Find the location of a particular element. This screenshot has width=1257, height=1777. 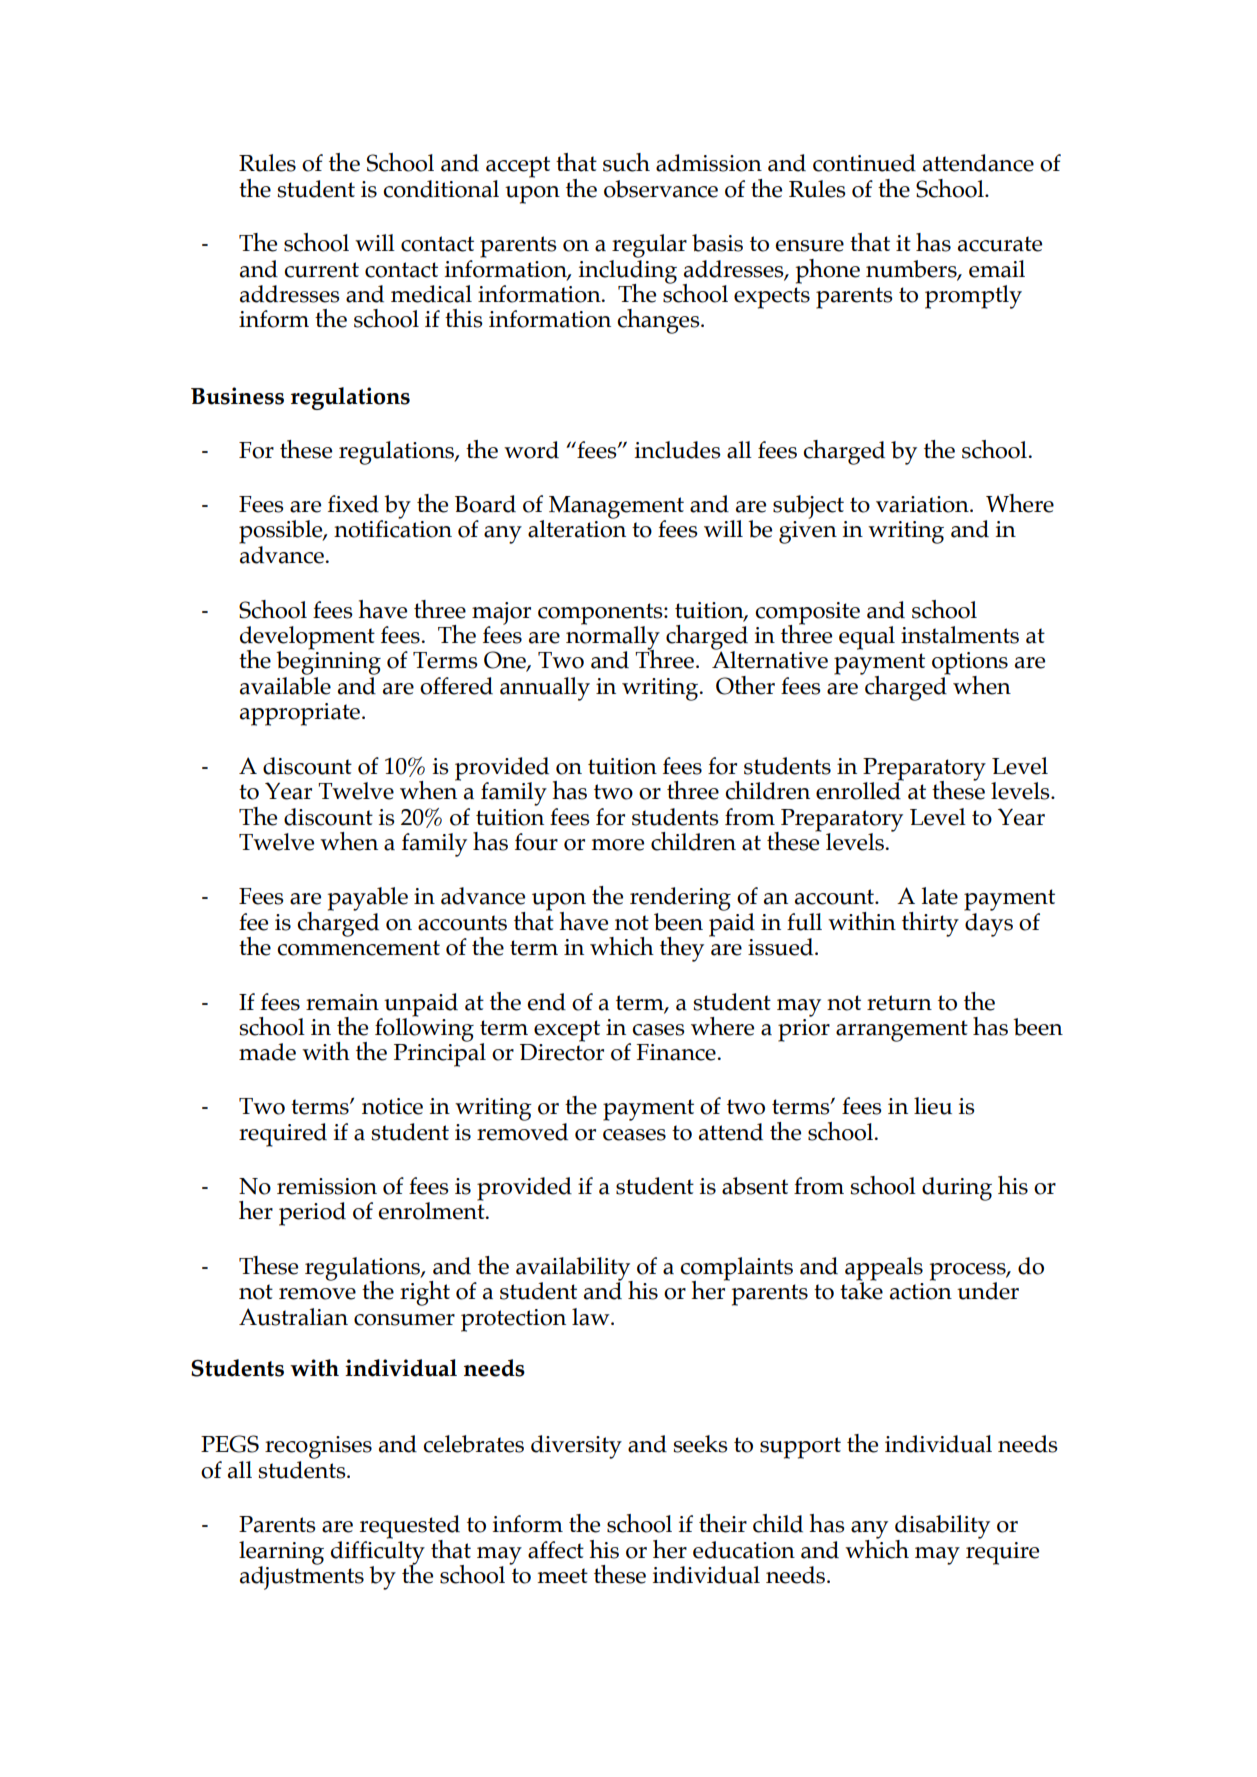

more is located at coordinates (617, 845).
